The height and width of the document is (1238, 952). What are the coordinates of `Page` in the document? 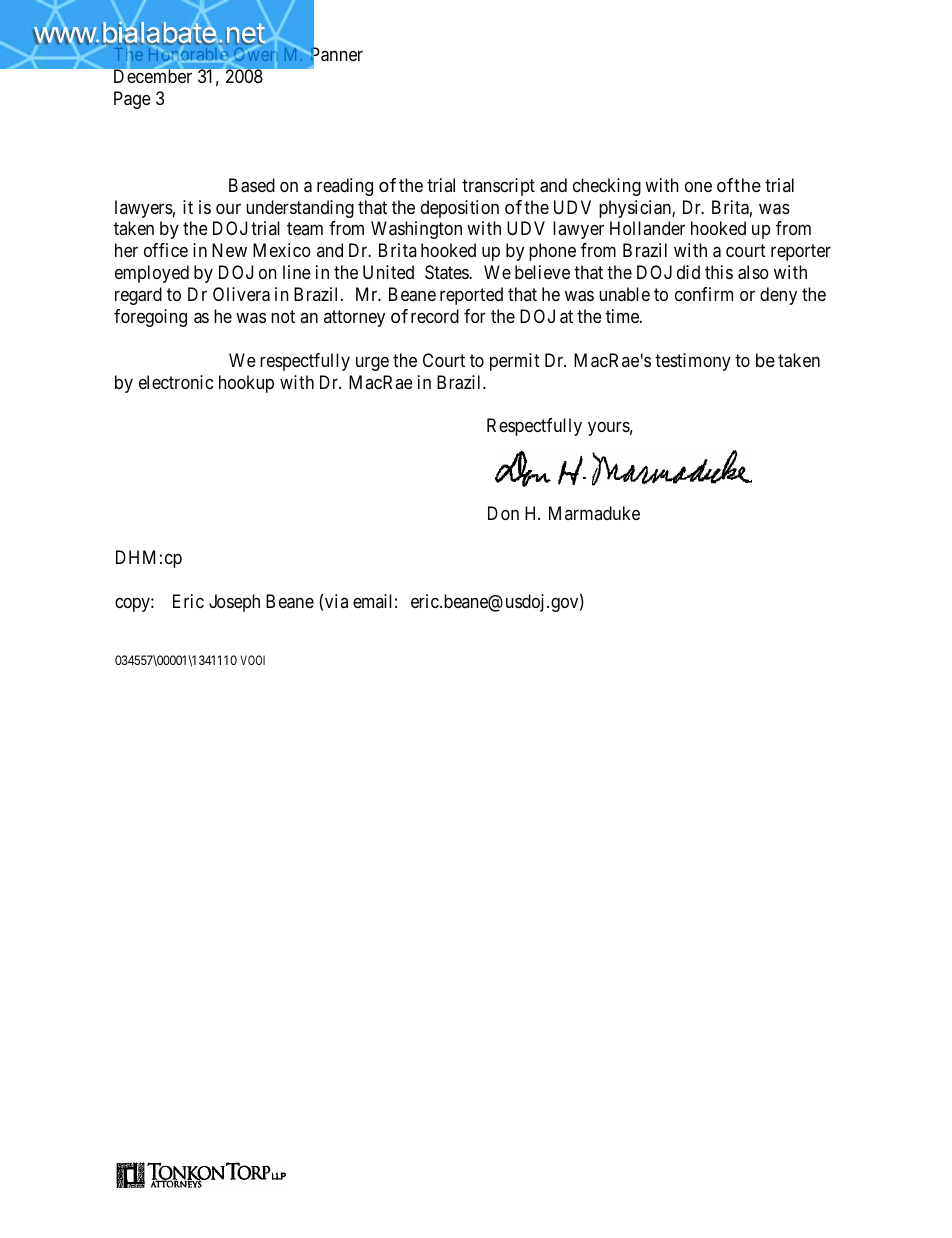 It's located at (132, 100).
